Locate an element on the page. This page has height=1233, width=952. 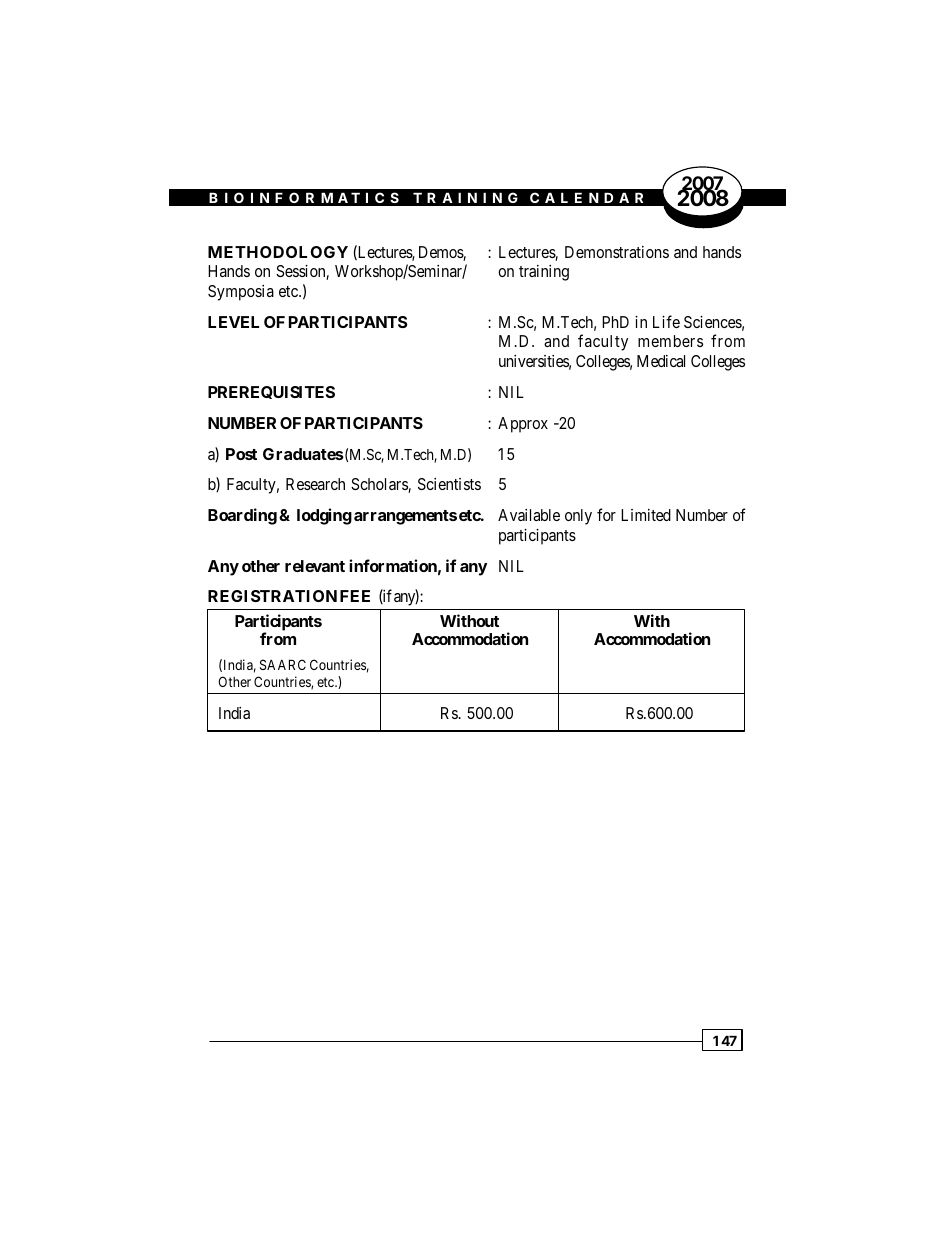
Life is located at coordinates (666, 321).
